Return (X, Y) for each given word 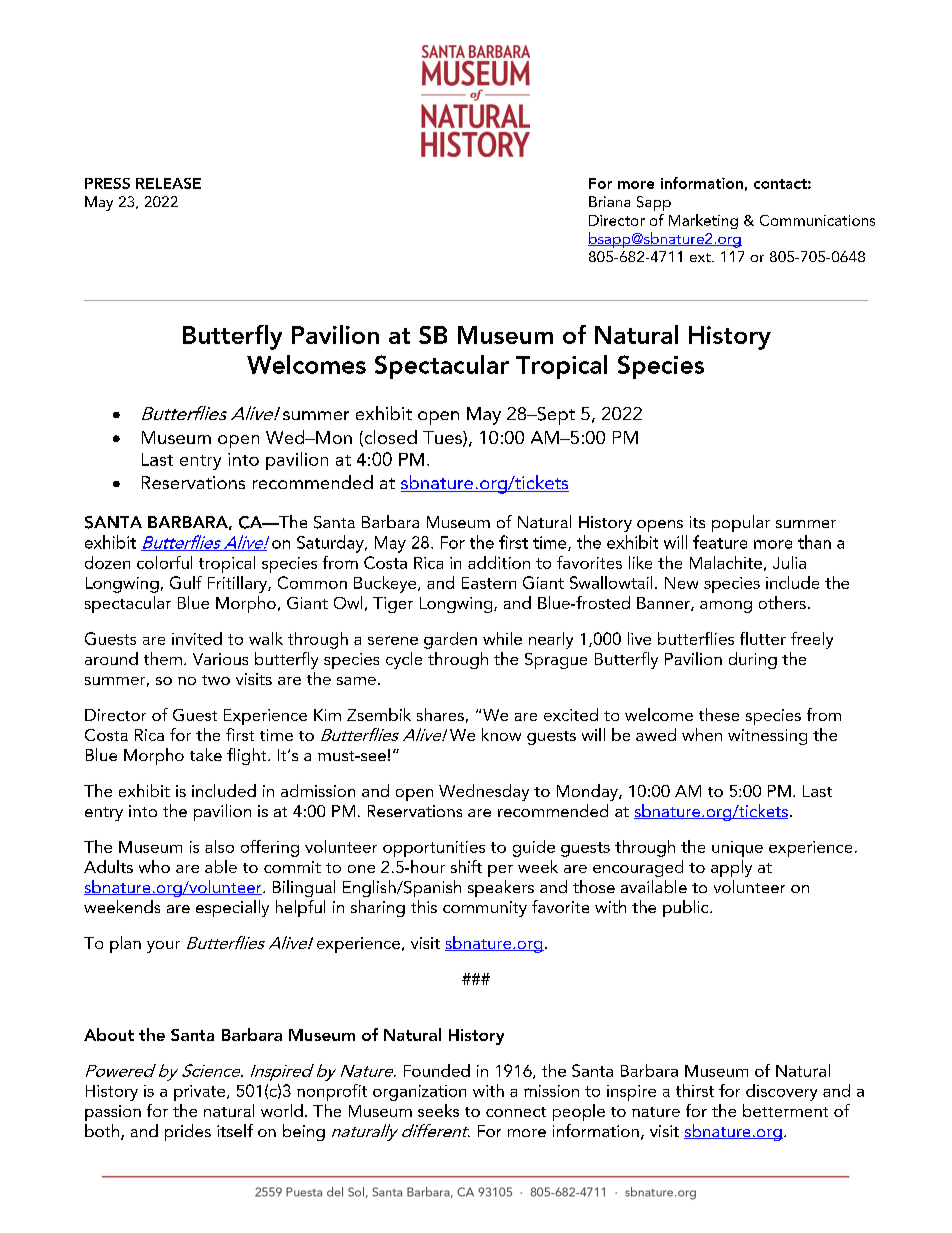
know (501, 734)
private (201, 1093)
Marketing (703, 221)
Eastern (489, 583)
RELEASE (168, 183)
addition (499, 562)
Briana (609, 201)
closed (389, 438)
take (206, 754)
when (702, 734)
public (687, 908)
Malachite (726, 562)
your (163, 947)
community (485, 909)
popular (741, 523)
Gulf (186, 582)
